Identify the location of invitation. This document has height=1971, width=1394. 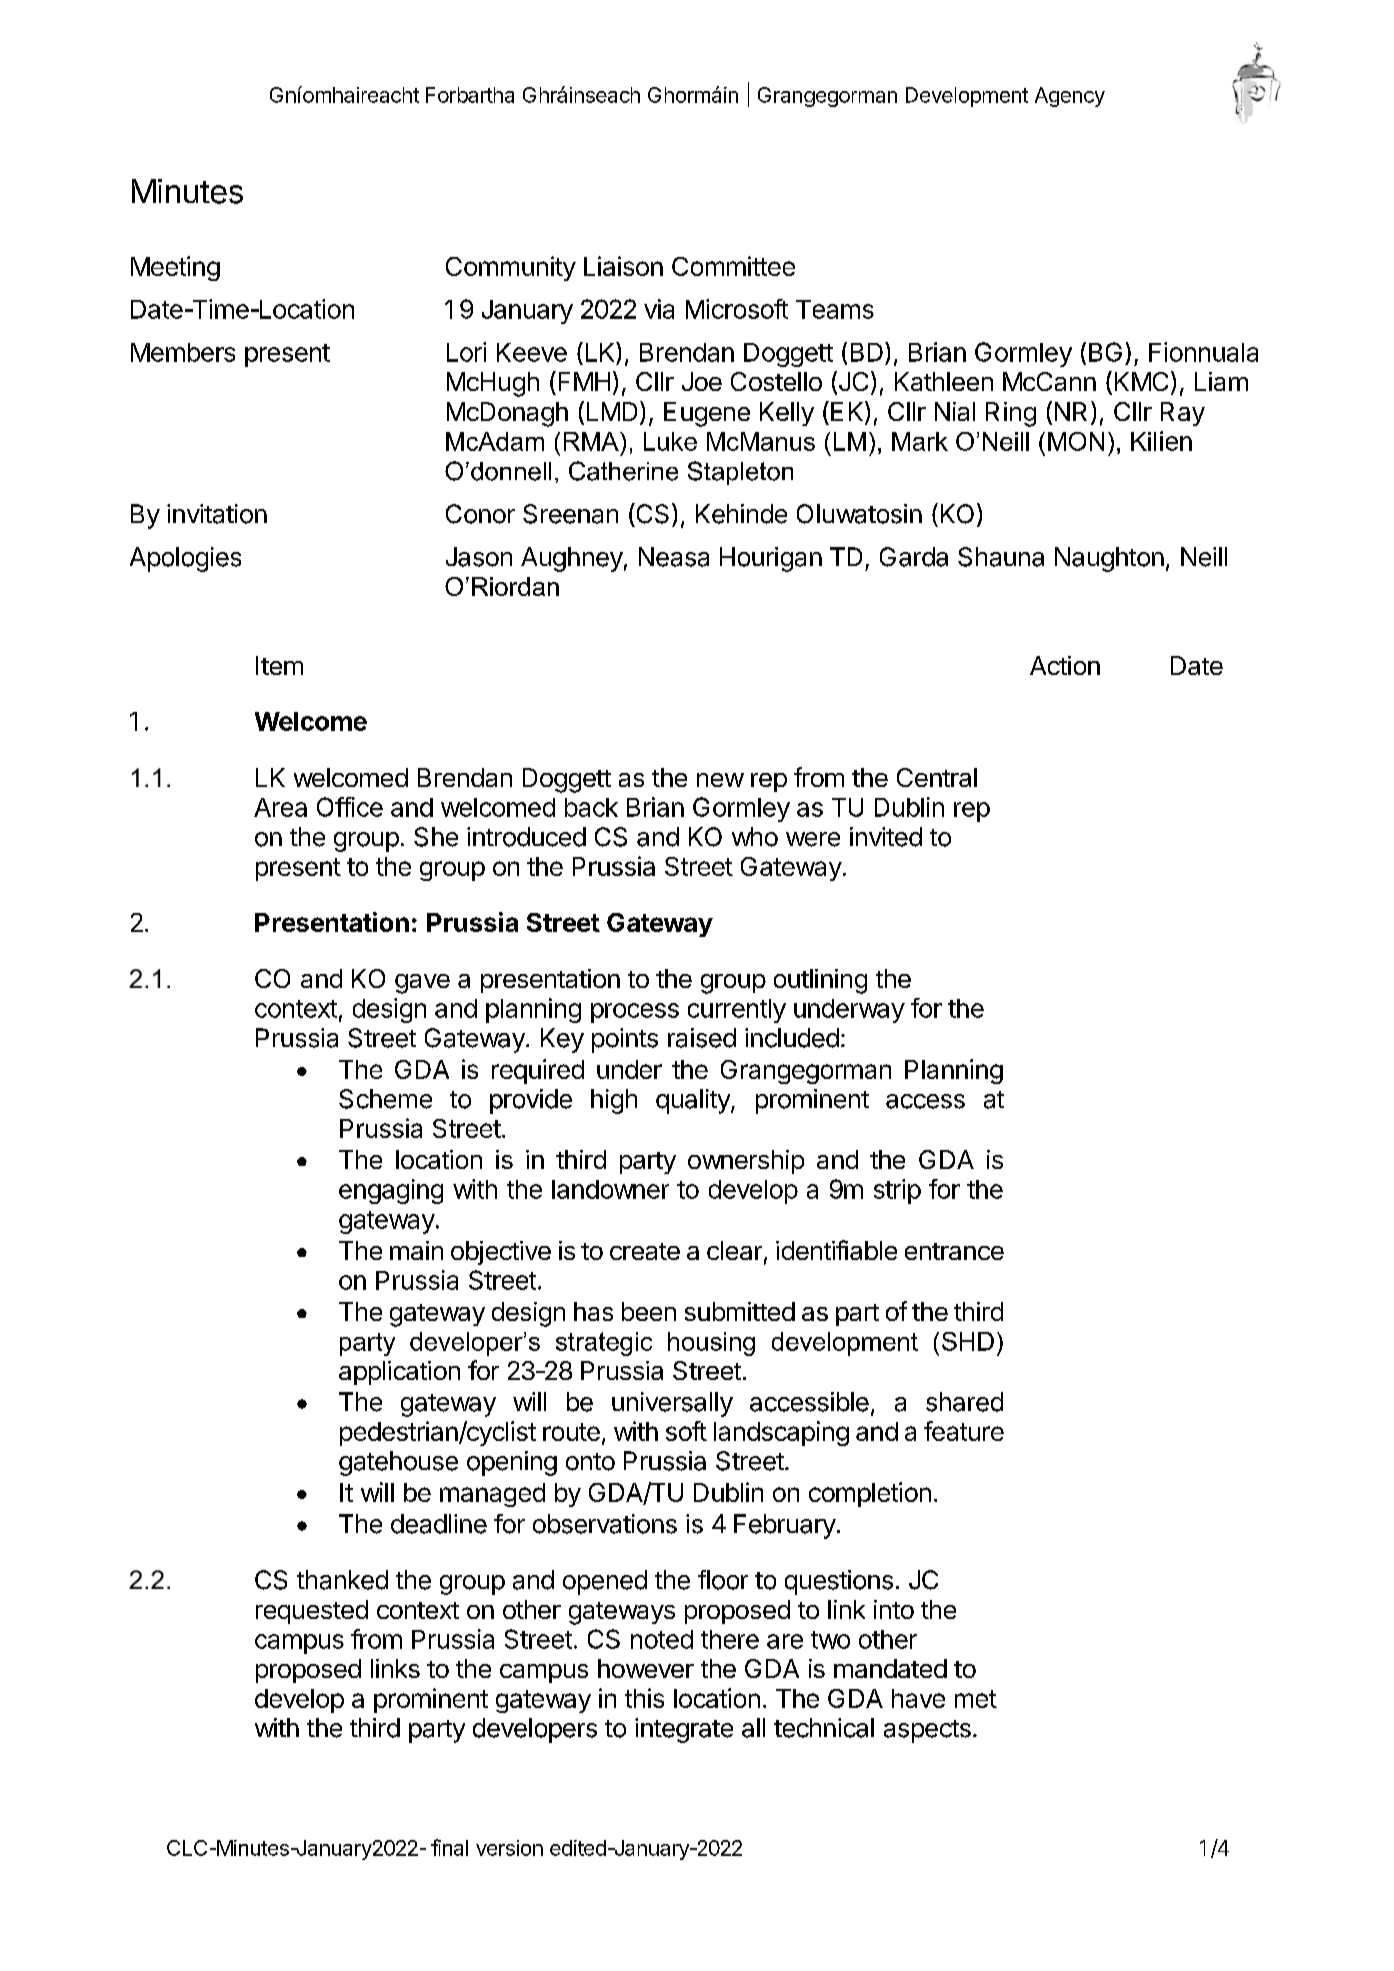
(217, 514).
